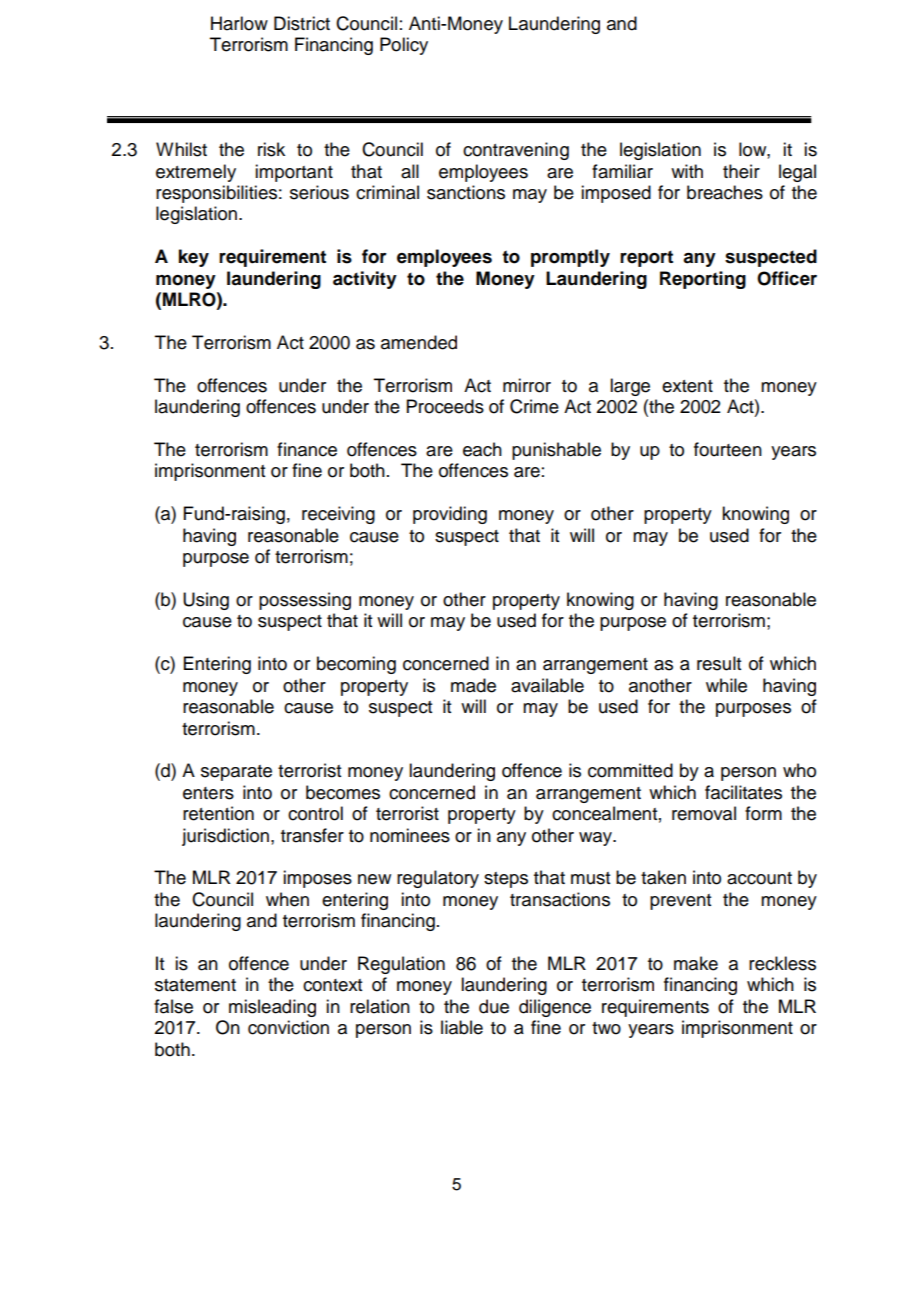  What do you see at coordinates (404, 46) in the screenshot?
I see `Policy` at bounding box center [404, 46].
